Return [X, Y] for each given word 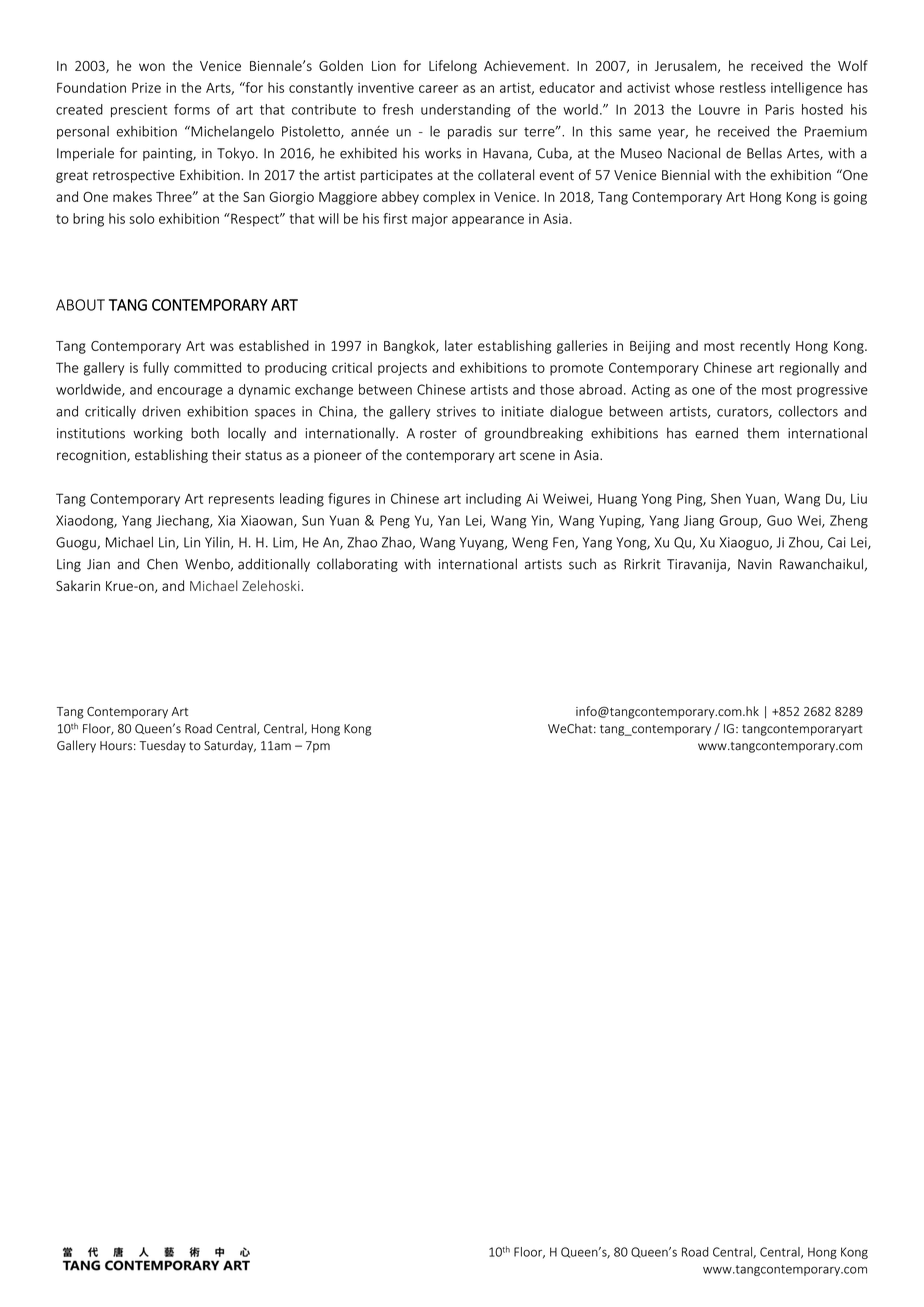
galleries [582, 347]
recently [765, 347]
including [493, 500]
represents [241, 500]
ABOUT [80, 305]
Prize [146, 88]
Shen [726, 498]
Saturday [230, 746]
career [438, 89]
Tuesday [162, 746]
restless [743, 87]
